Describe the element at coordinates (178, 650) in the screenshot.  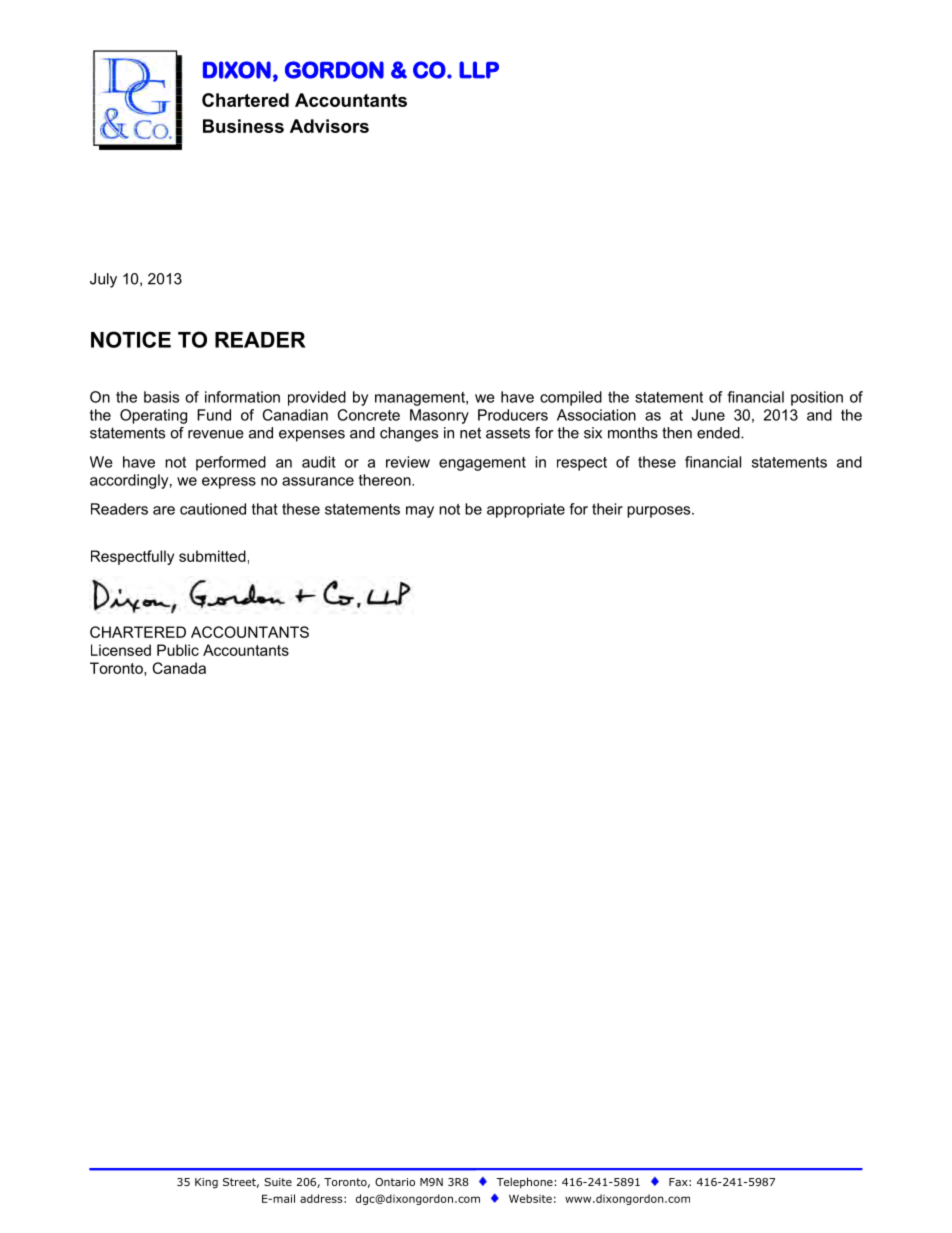
I see `Public` at that location.
